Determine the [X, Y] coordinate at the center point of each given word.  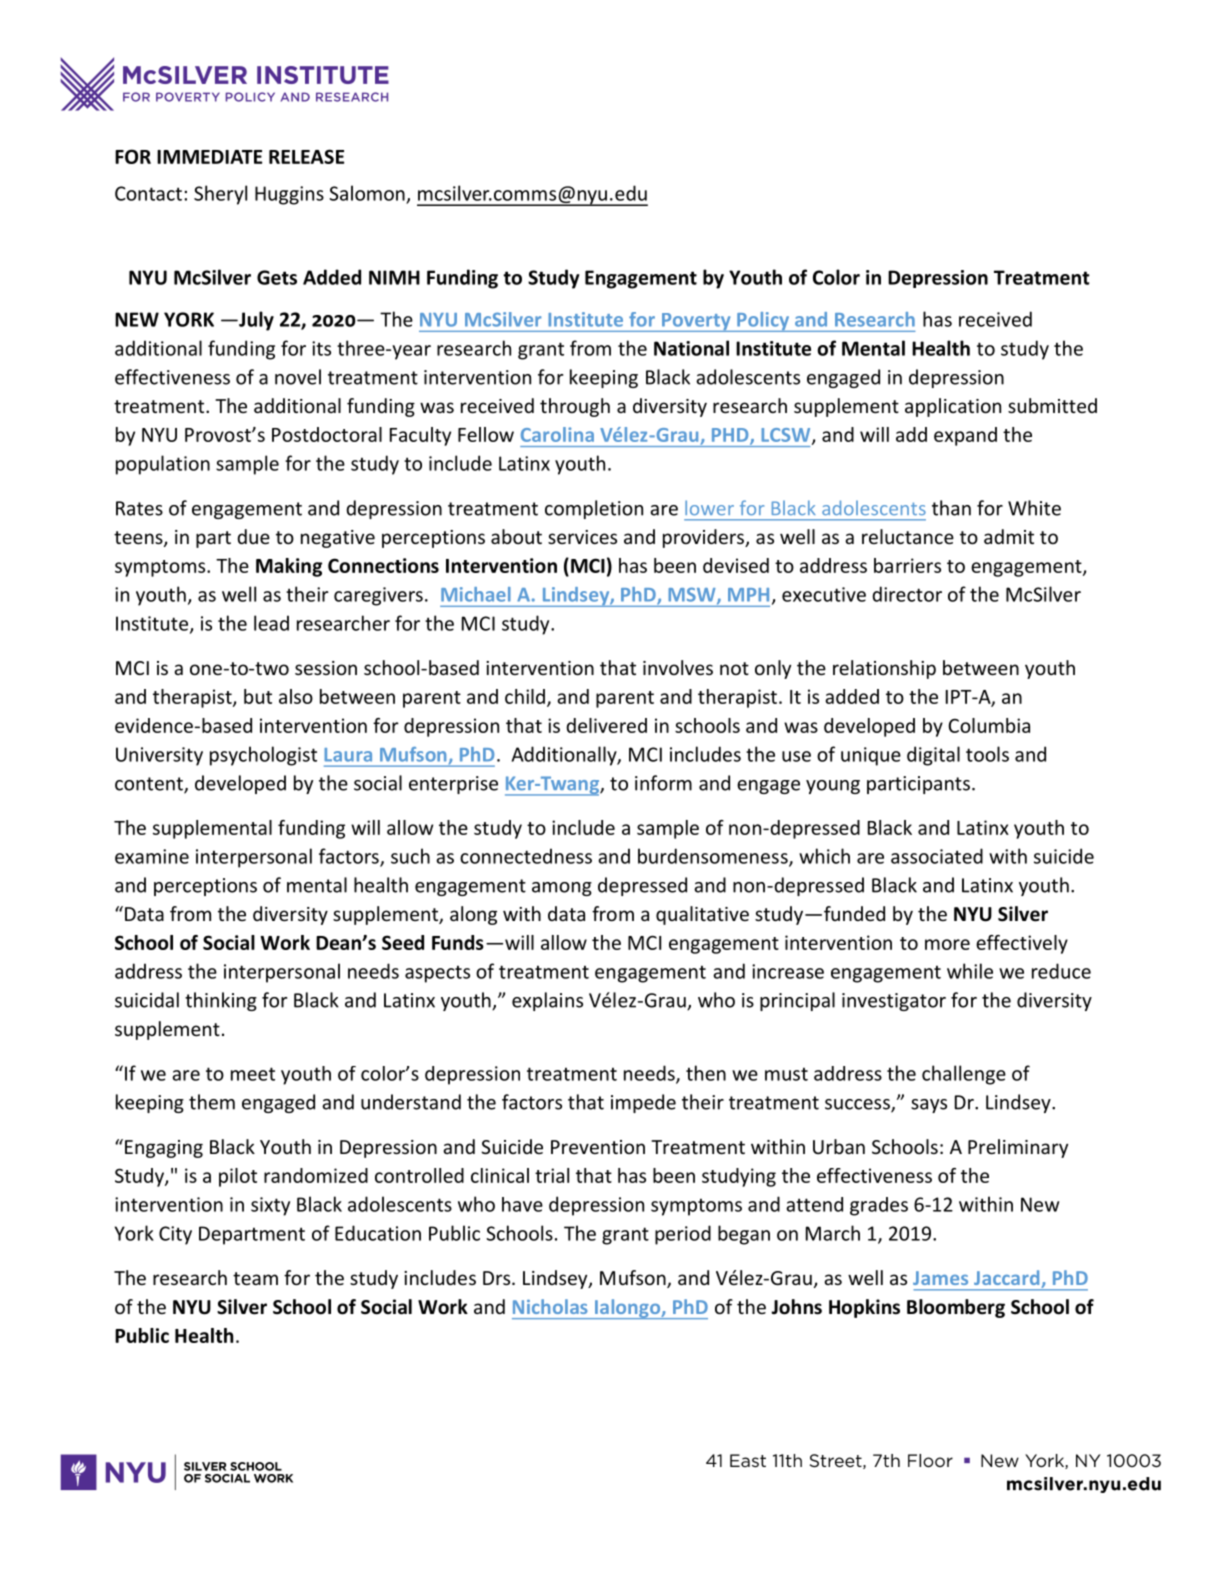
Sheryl [220, 195]
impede [643, 1103]
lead [271, 623]
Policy [763, 322]
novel [298, 377]
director [907, 594]
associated [937, 856]
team [255, 1278]
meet [253, 1074]
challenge [964, 1075]
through [575, 407]
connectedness [526, 856]
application [953, 407]
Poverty [696, 322]
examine [152, 856]
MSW [693, 595]
